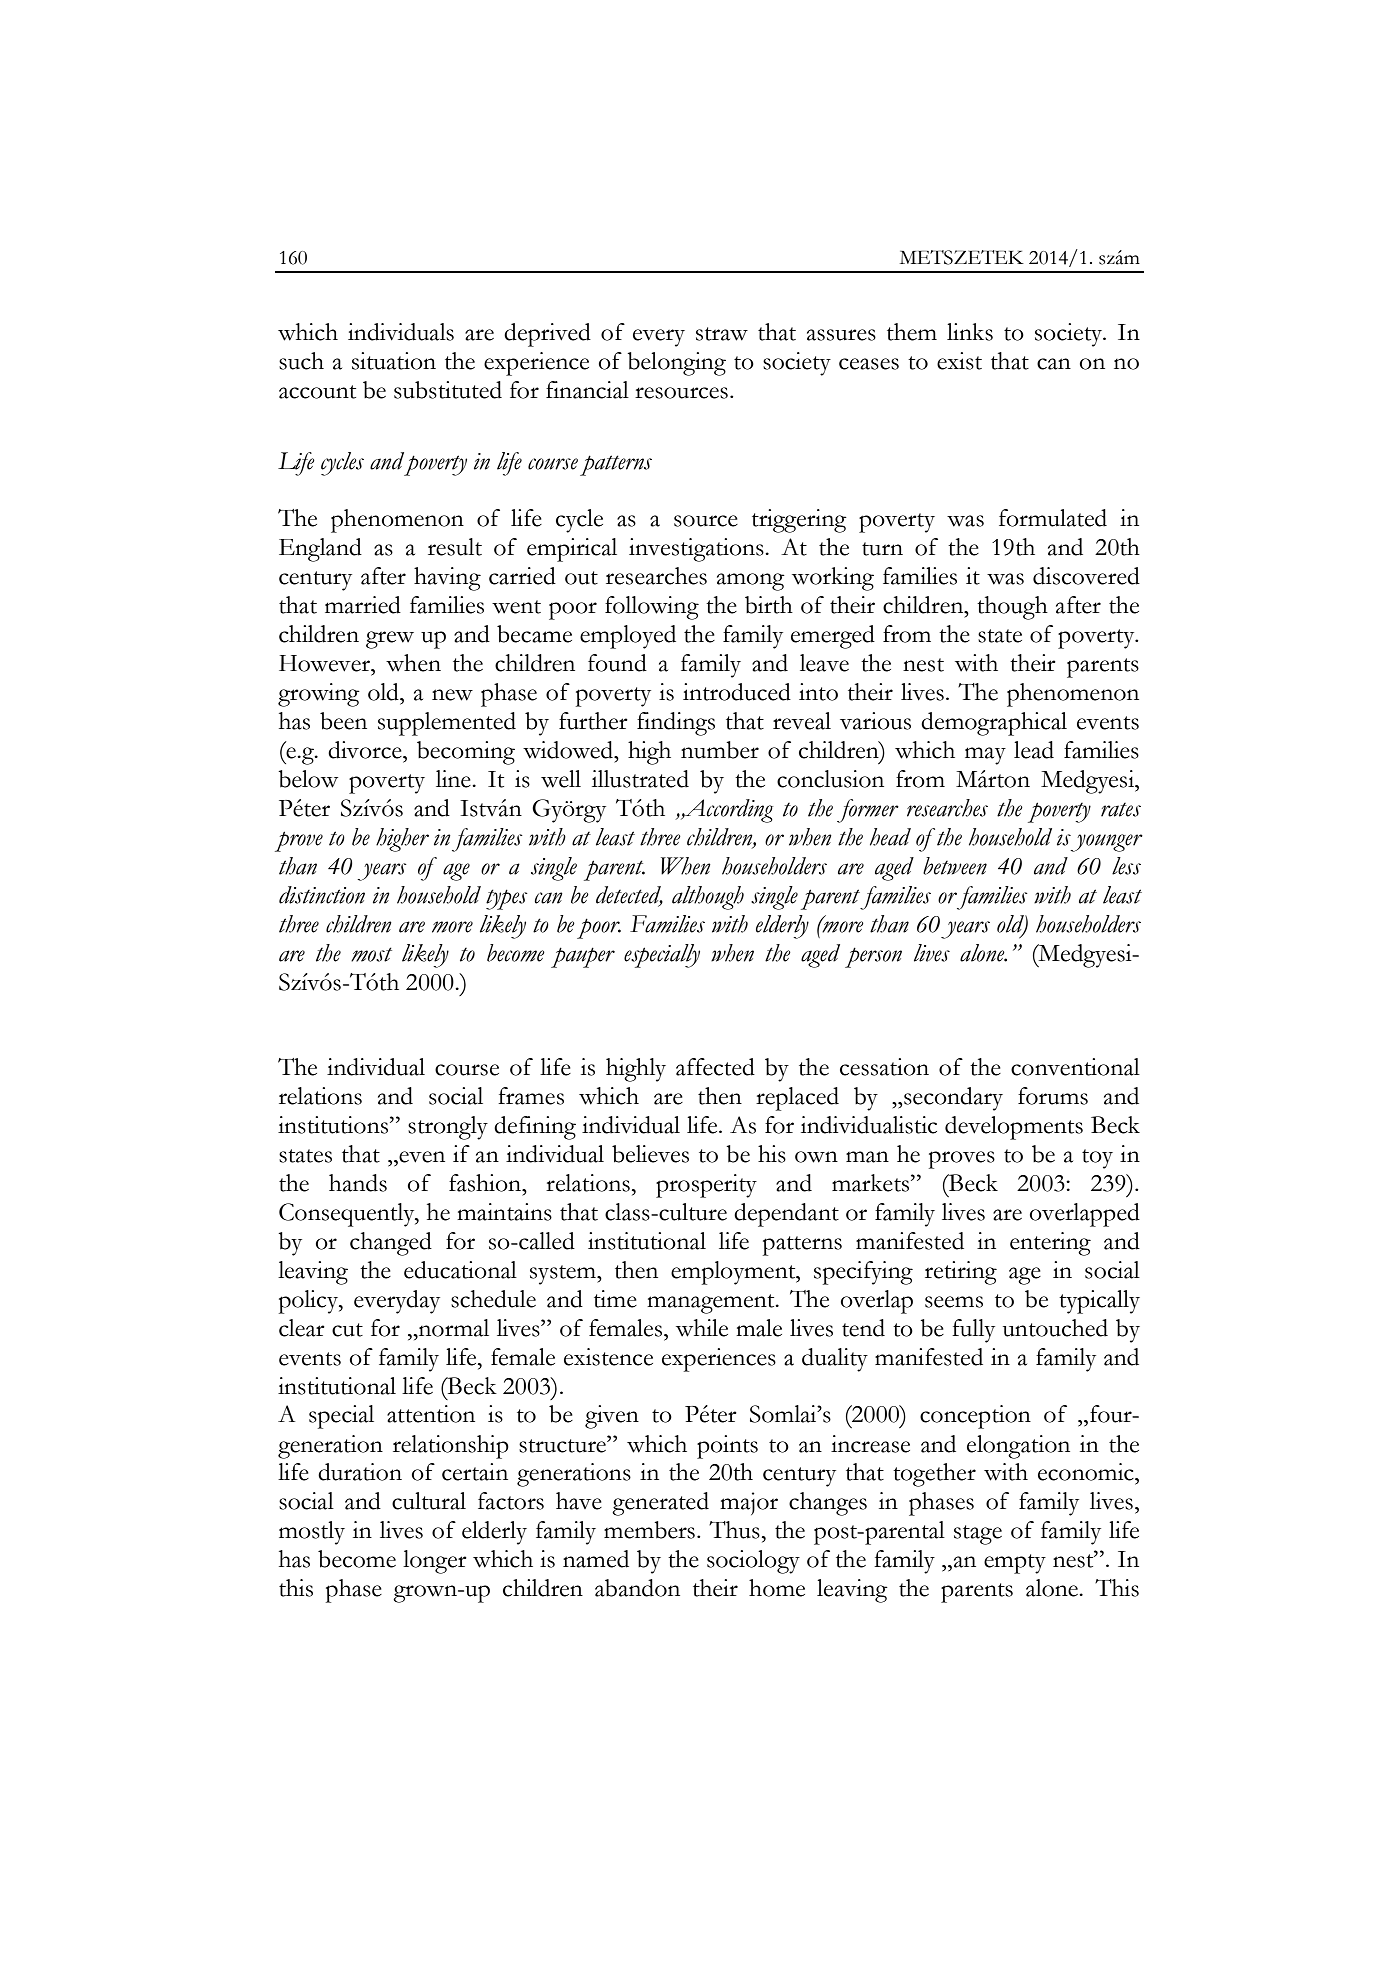 This screenshot has height=1969, width=1392. What do you see at coordinates (970, 332) in the screenshot?
I see `links` at bounding box center [970, 332].
